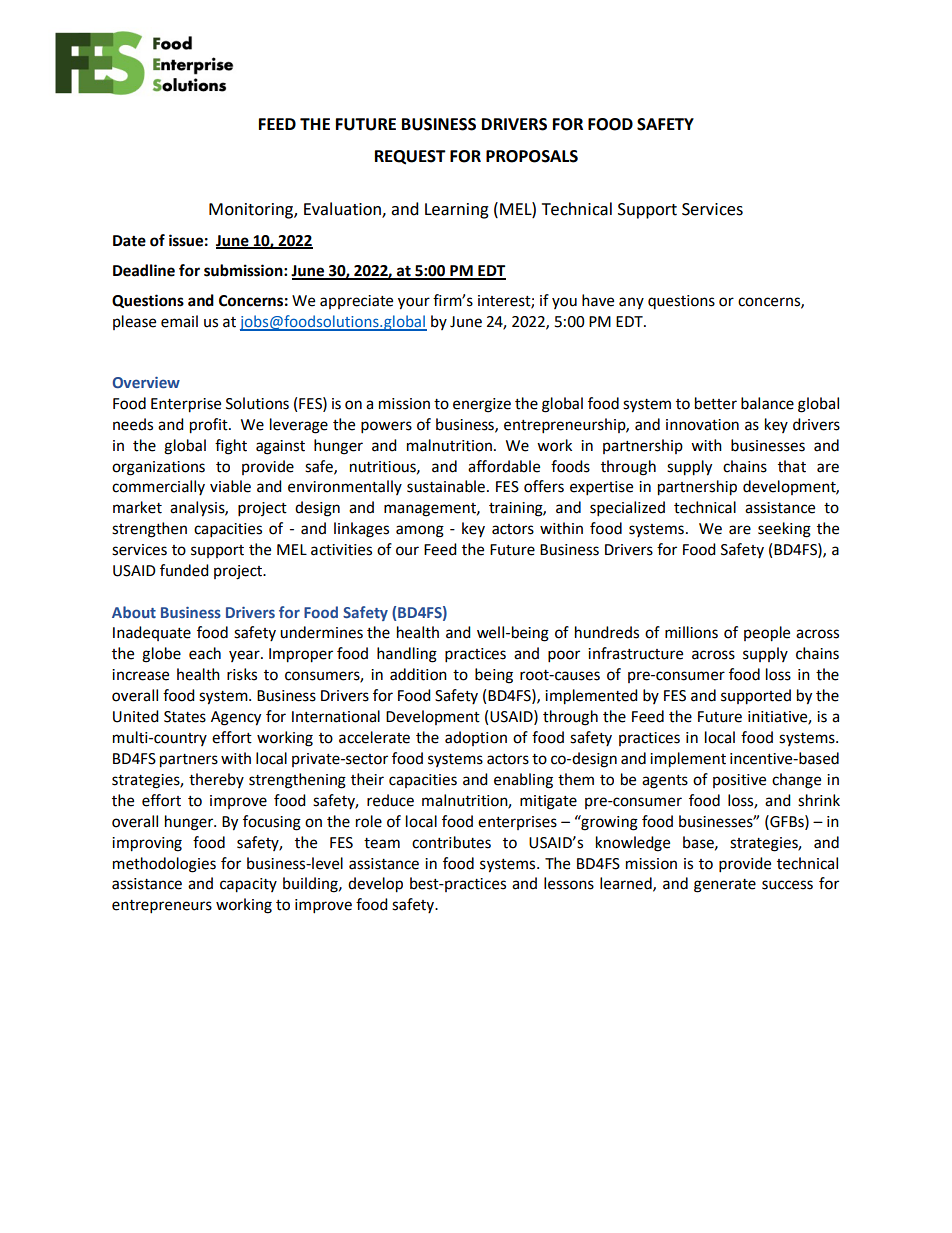 This screenshot has width=952, height=1233. I want to click on methodologies, so click(164, 865).
